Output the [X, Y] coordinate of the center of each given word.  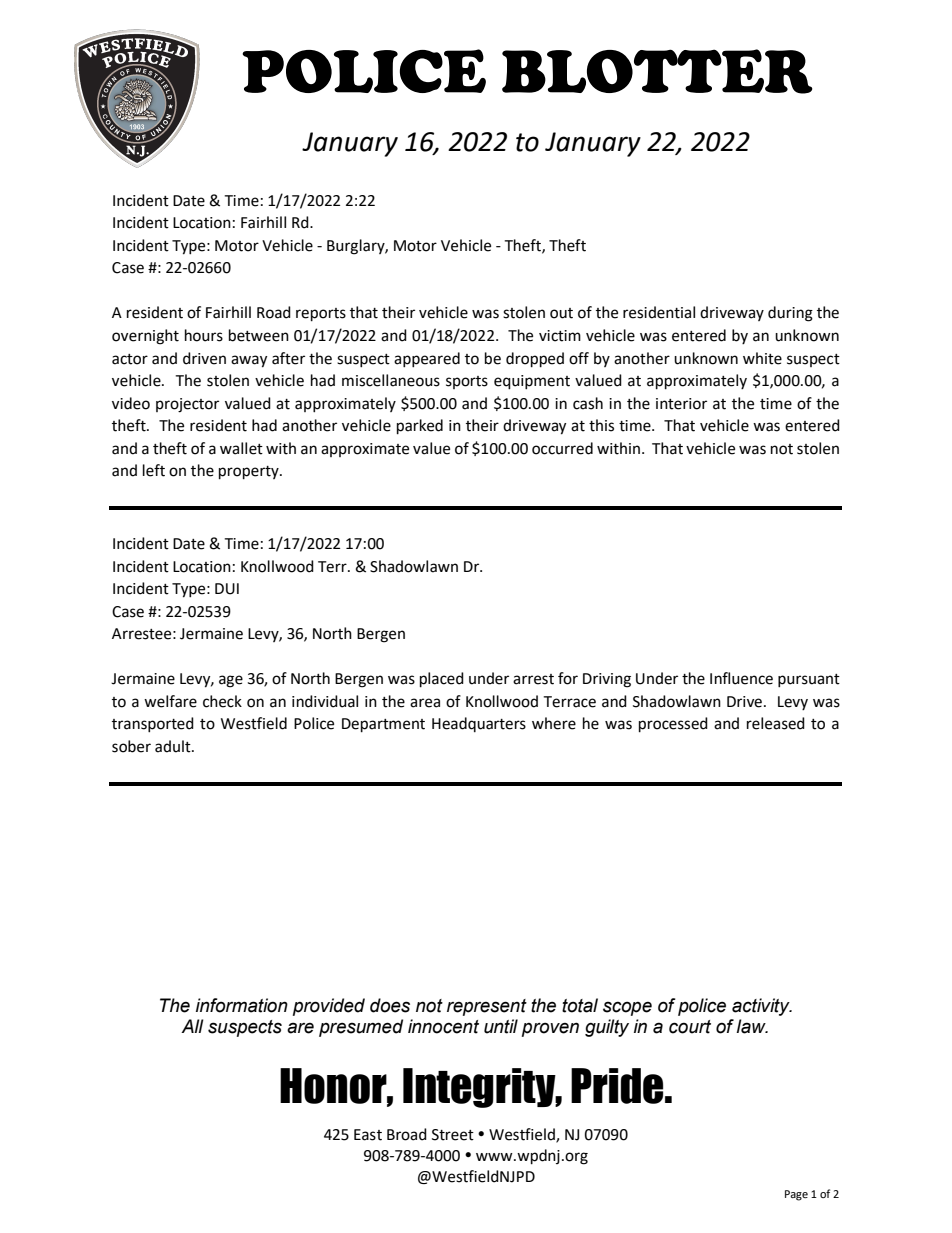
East [368, 1135]
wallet [241, 448]
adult [174, 746]
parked [420, 427]
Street [453, 1135]
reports [321, 315]
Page [796, 1195]
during [790, 314]
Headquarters [479, 724]
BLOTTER [657, 71]
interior [681, 404]
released [776, 723]
